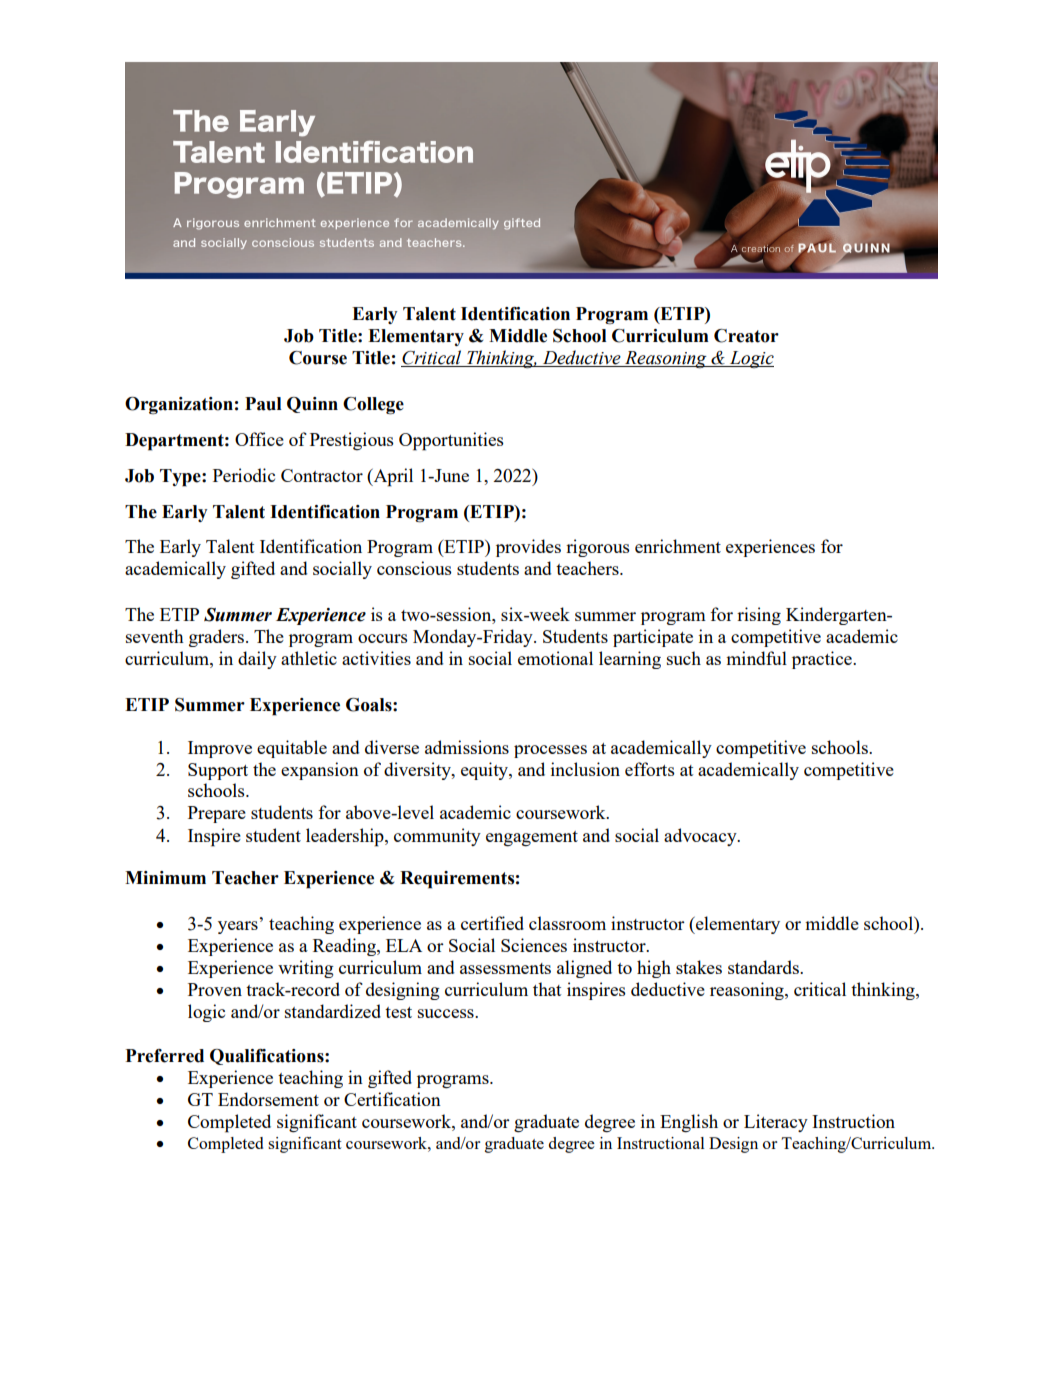  I want to click on Endorsement, so click(268, 1099).
